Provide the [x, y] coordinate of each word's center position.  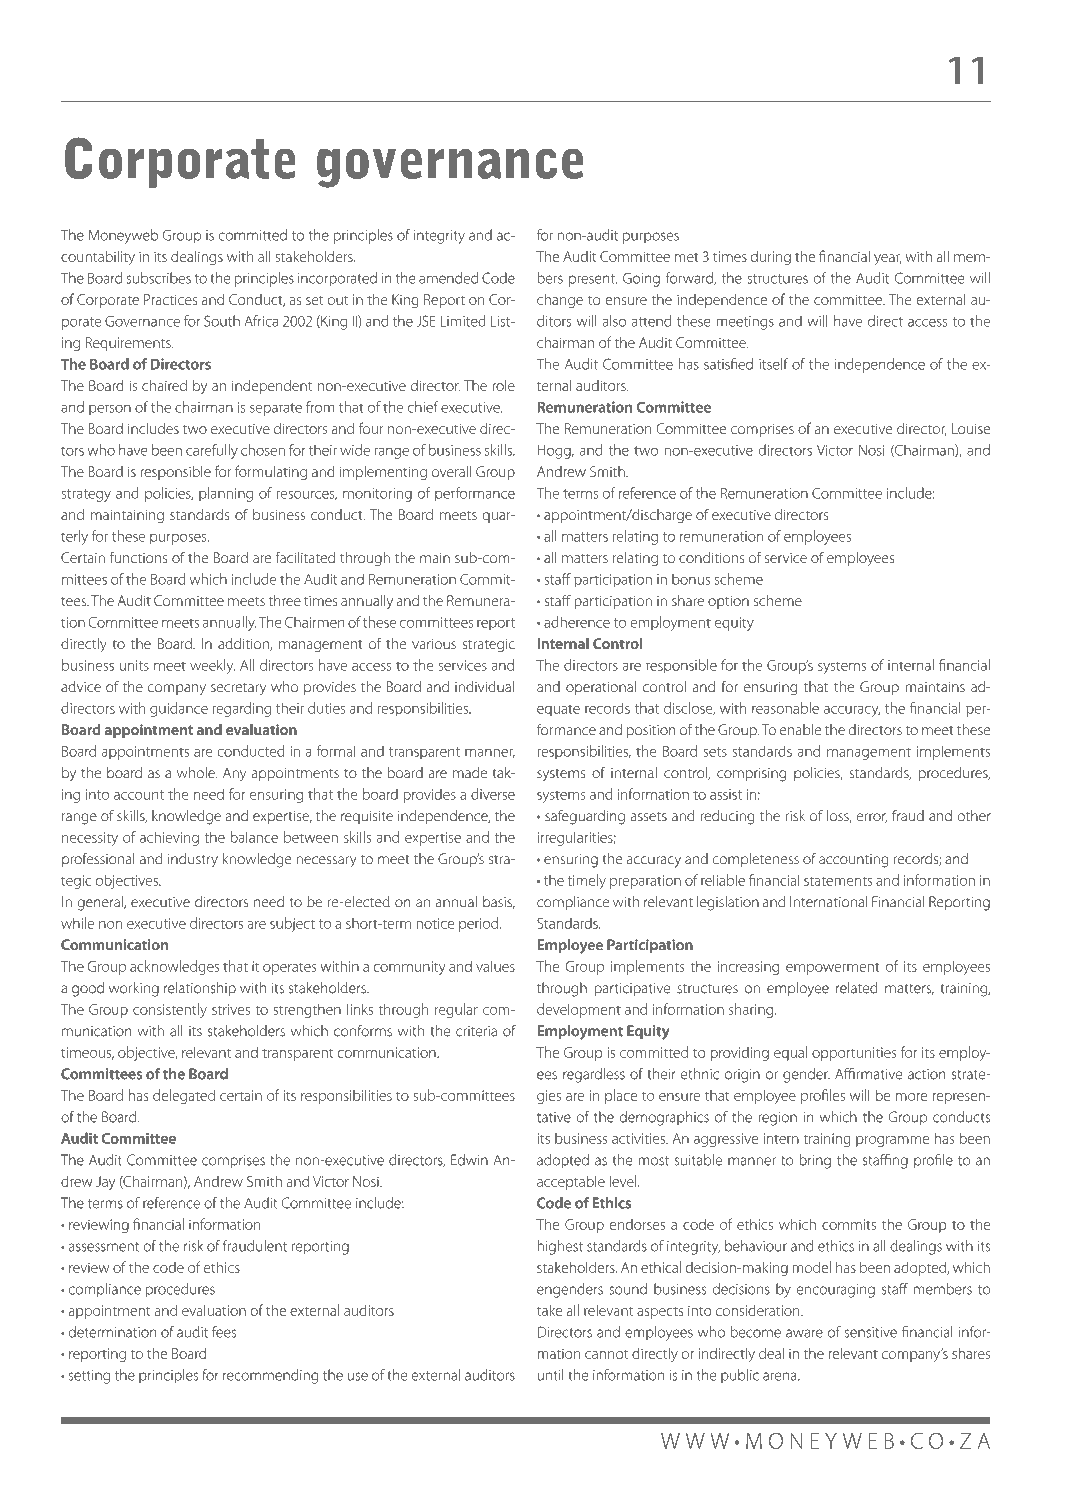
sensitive [871, 1332]
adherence [577, 622]
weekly [212, 666]
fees [224, 1332]
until [551, 1375]
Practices [170, 299]
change [560, 301]
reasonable [785, 708]
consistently [170, 1010]
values [495, 966]
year [888, 259]
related [856, 988]
